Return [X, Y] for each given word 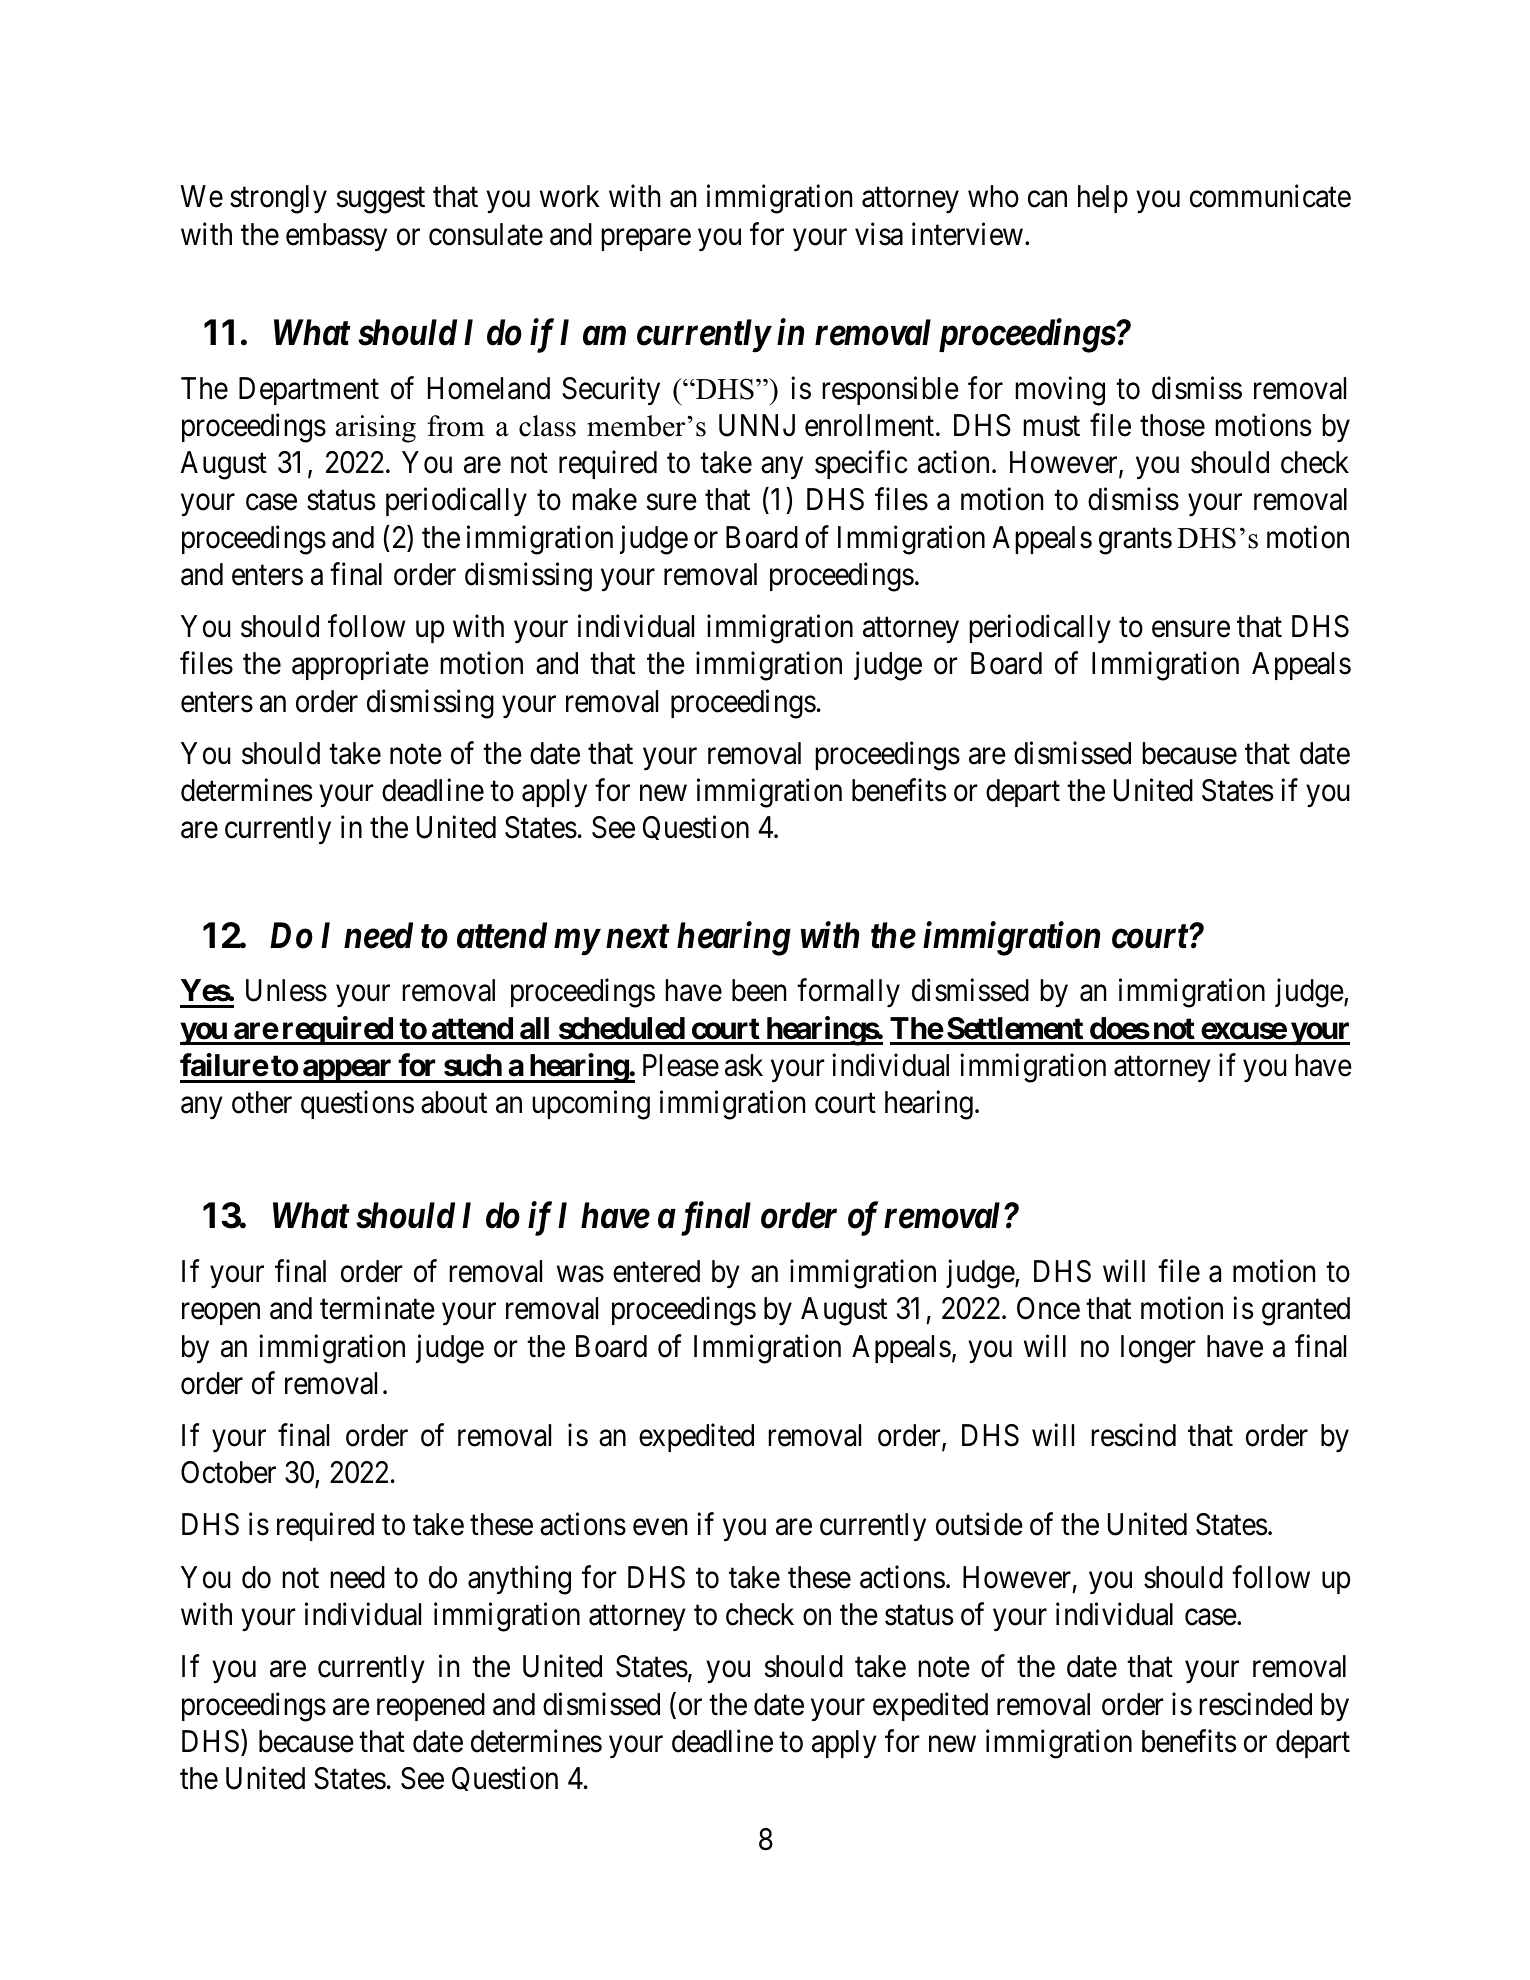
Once [1048, 1308]
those [1172, 425]
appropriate [360, 666]
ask [744, 1065]
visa [879, 234]
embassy [336, 237]
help [1103, 199]
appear [348, 1071]
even [660, 1528]
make [604, 499]
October [228, 1472]
